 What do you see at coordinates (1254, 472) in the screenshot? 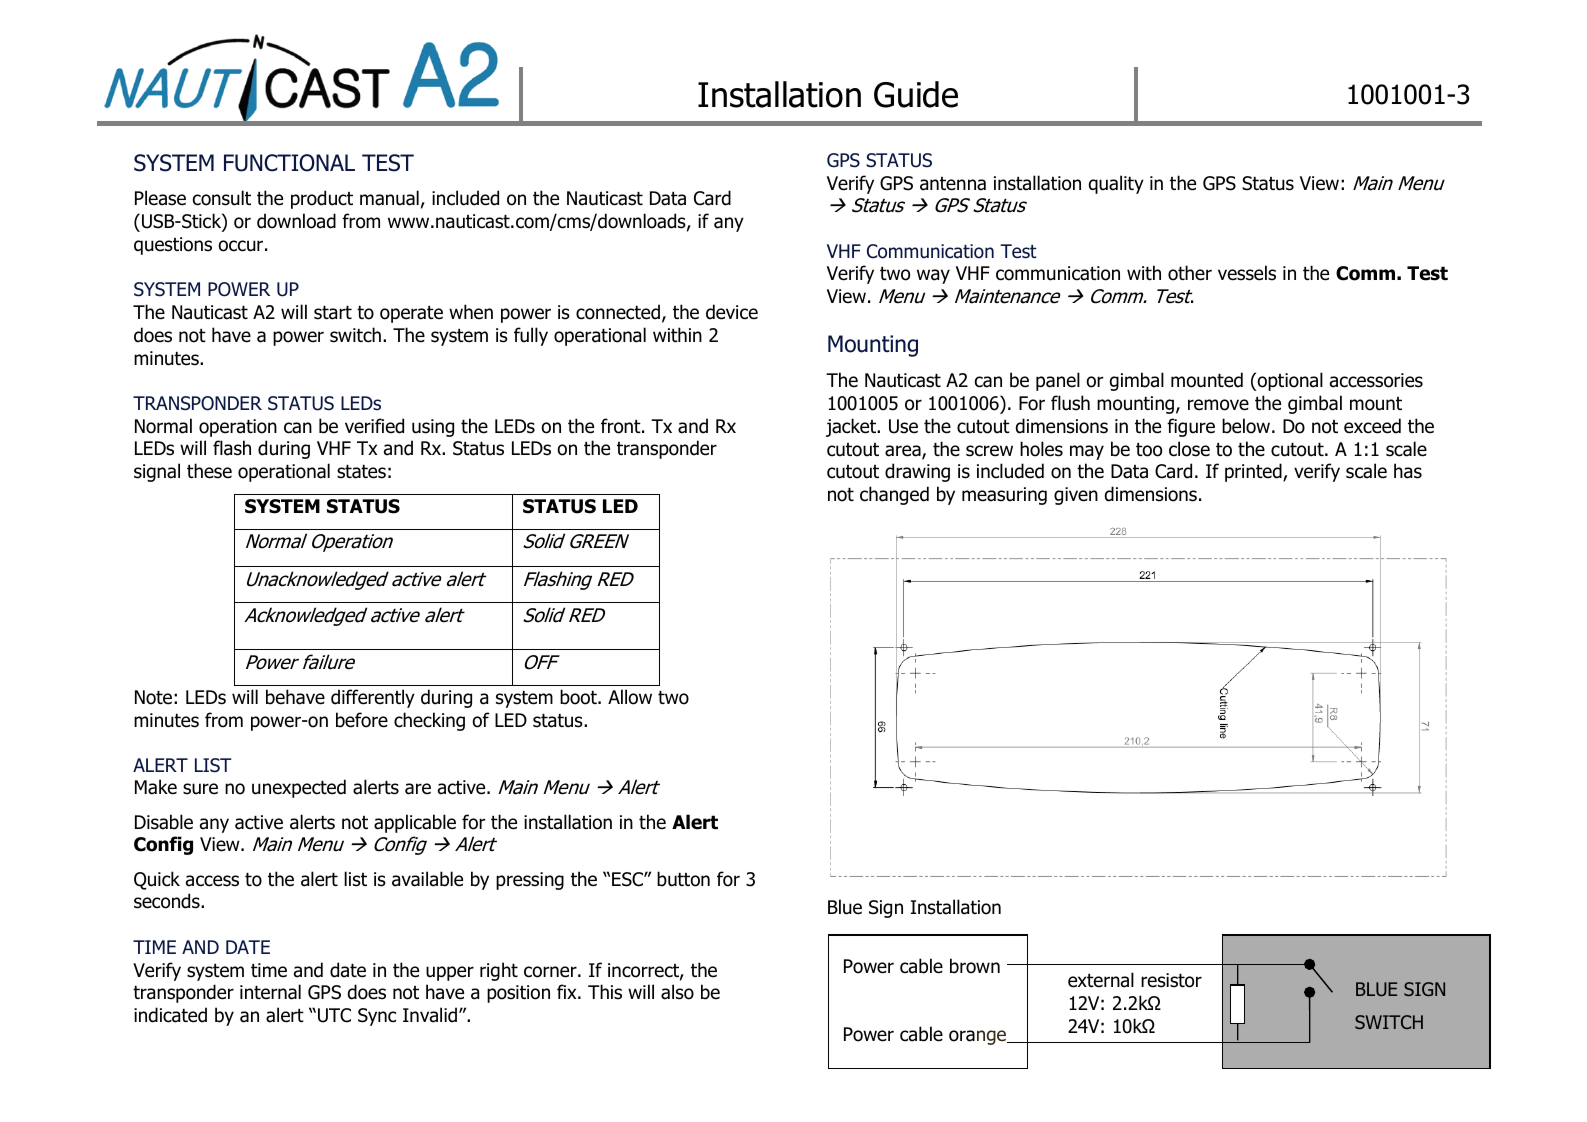
I see `printed` at bounding box center [1254, 472].
